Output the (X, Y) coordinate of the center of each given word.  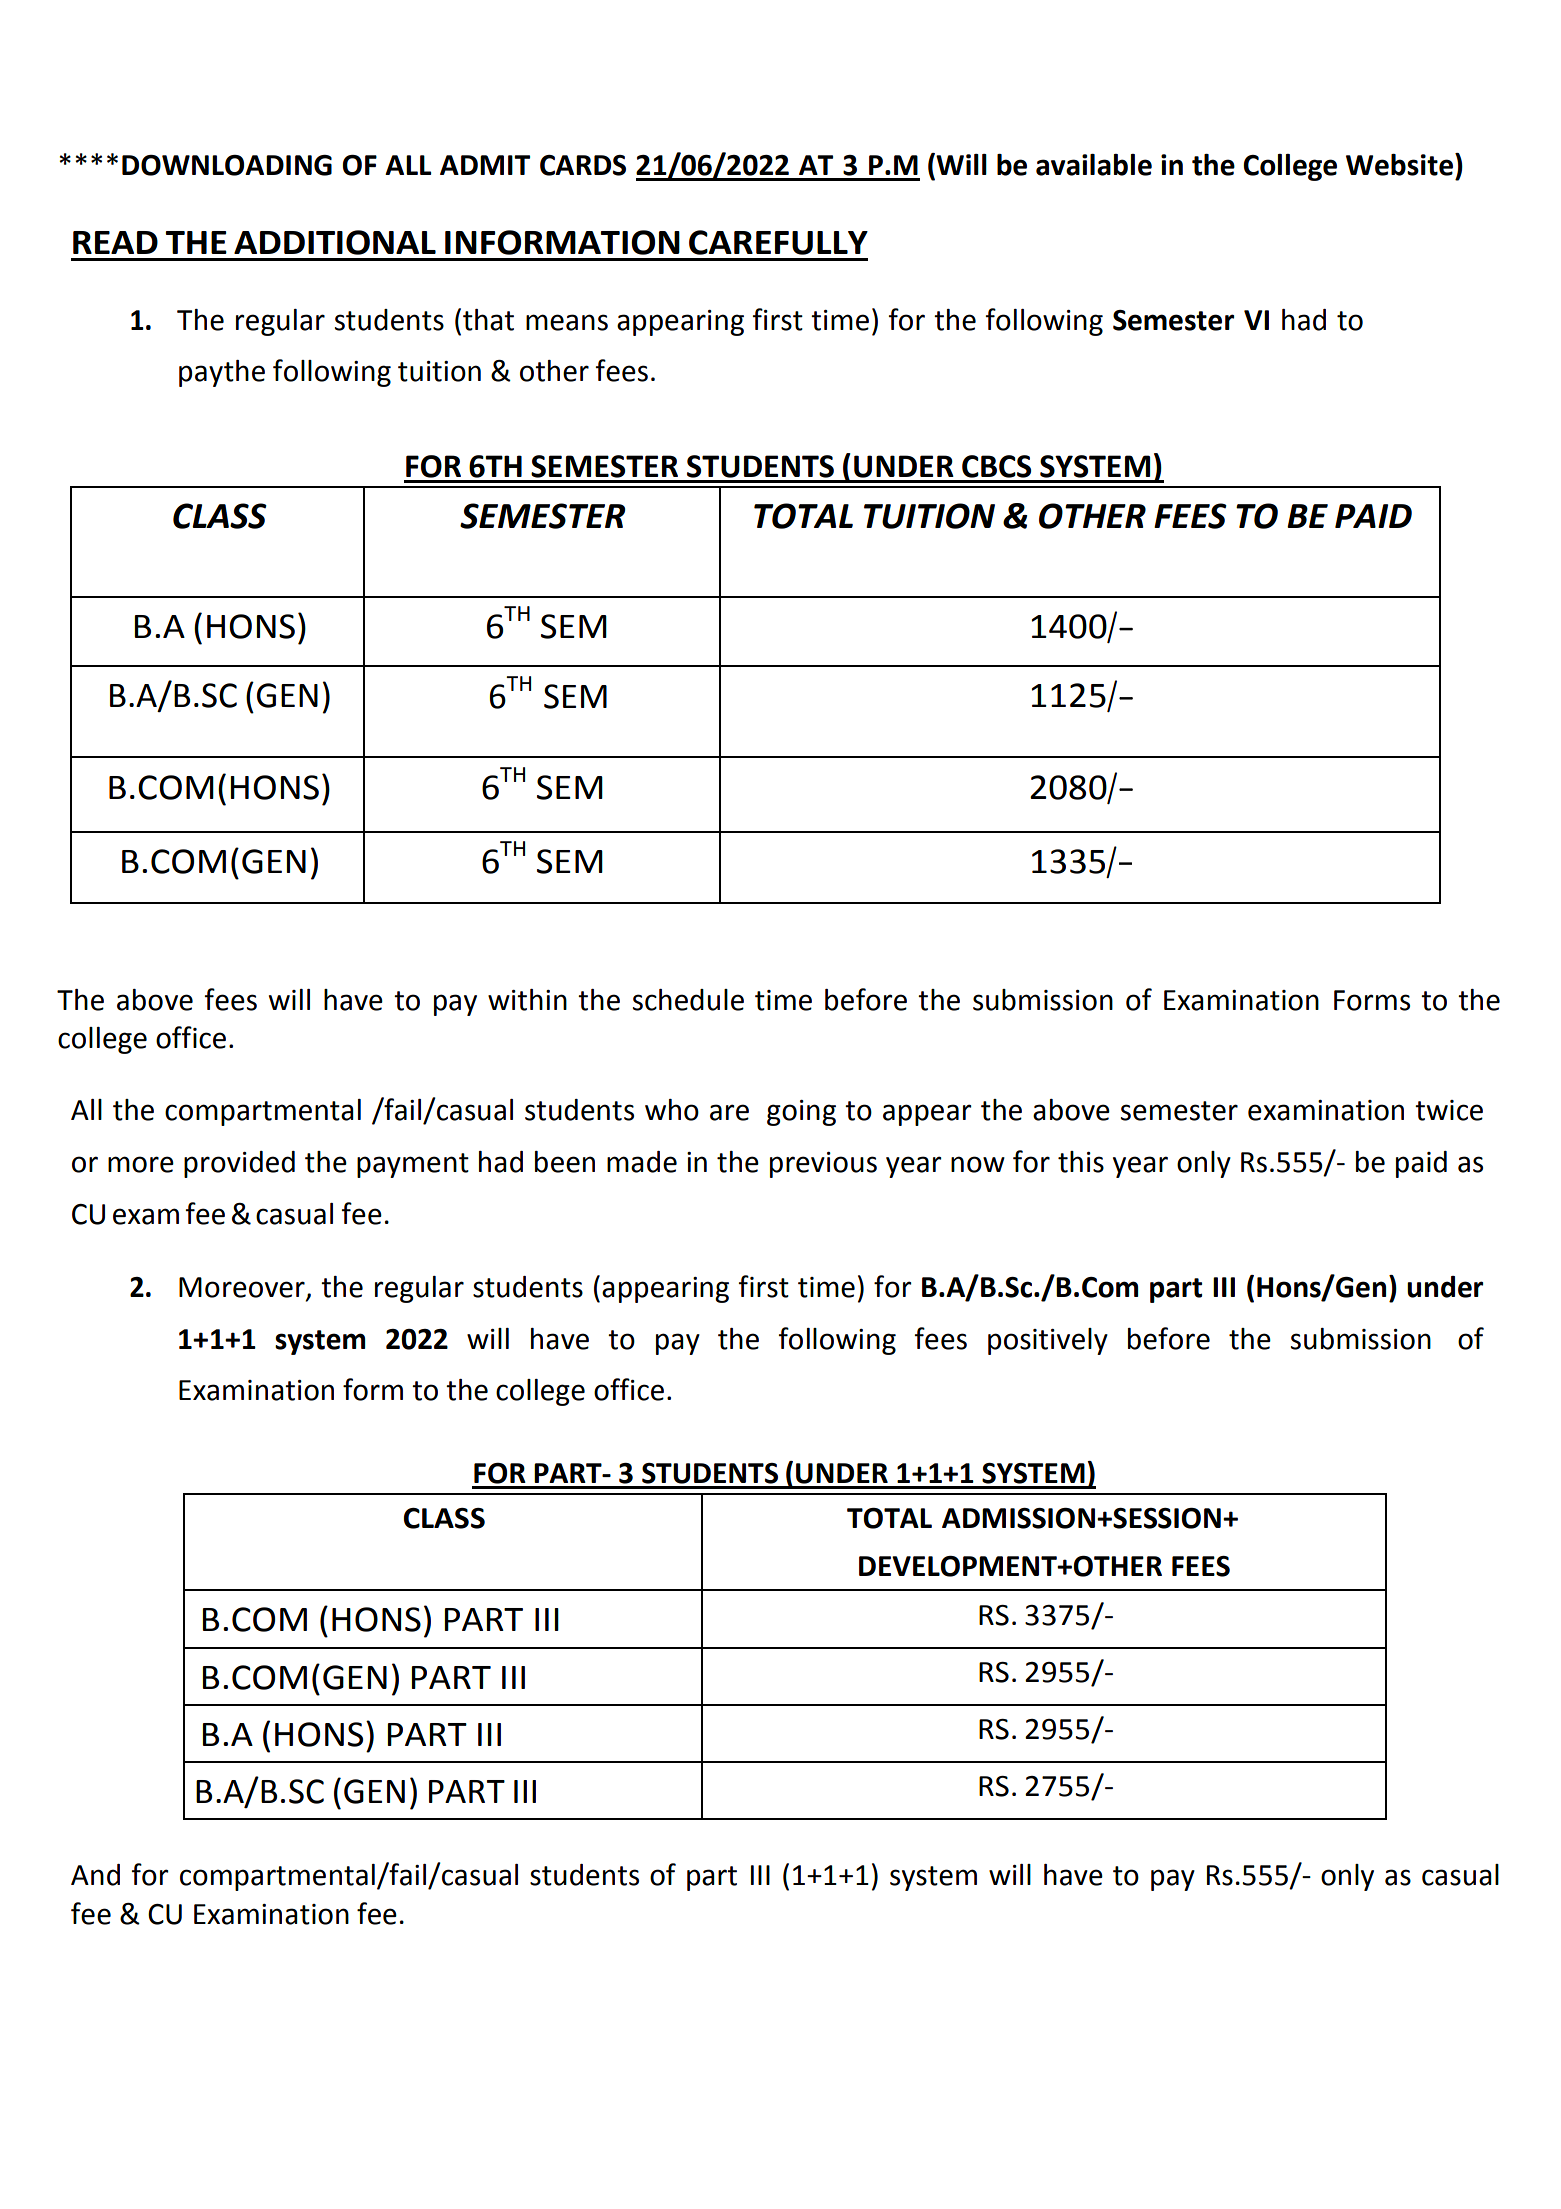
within (527, 1000)
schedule (688, 1000)
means (567, 322)
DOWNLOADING (227, 165)
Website (1399, 165)
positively (1048, 1341)
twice (1449, 1110)
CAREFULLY (778, 242)
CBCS (996, 466)
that (488, 320)
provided (239, 1164)
